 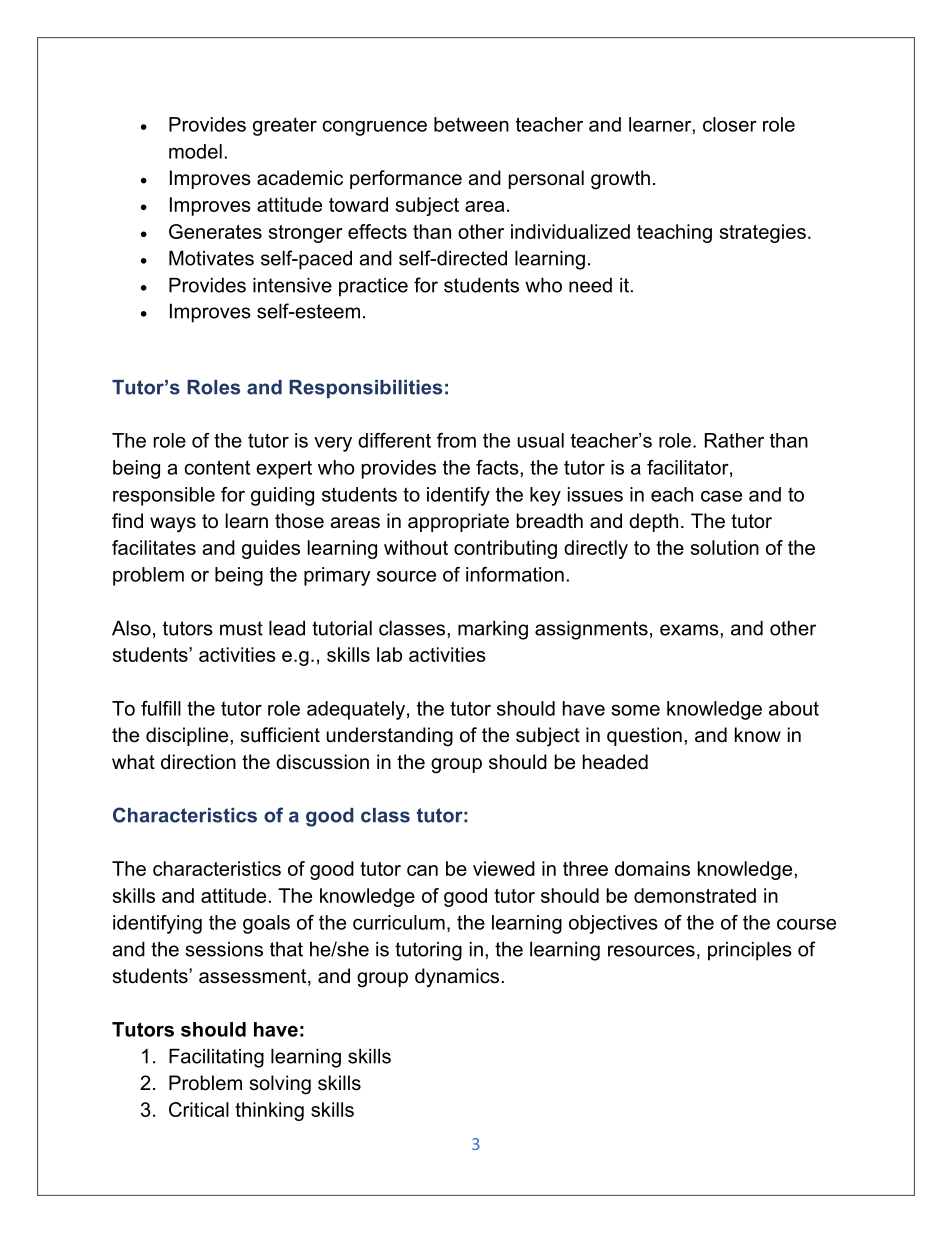 What do you see at coordinates (195, 151) in the screenshot?
I see `model` at bounding box center [195, 151].
